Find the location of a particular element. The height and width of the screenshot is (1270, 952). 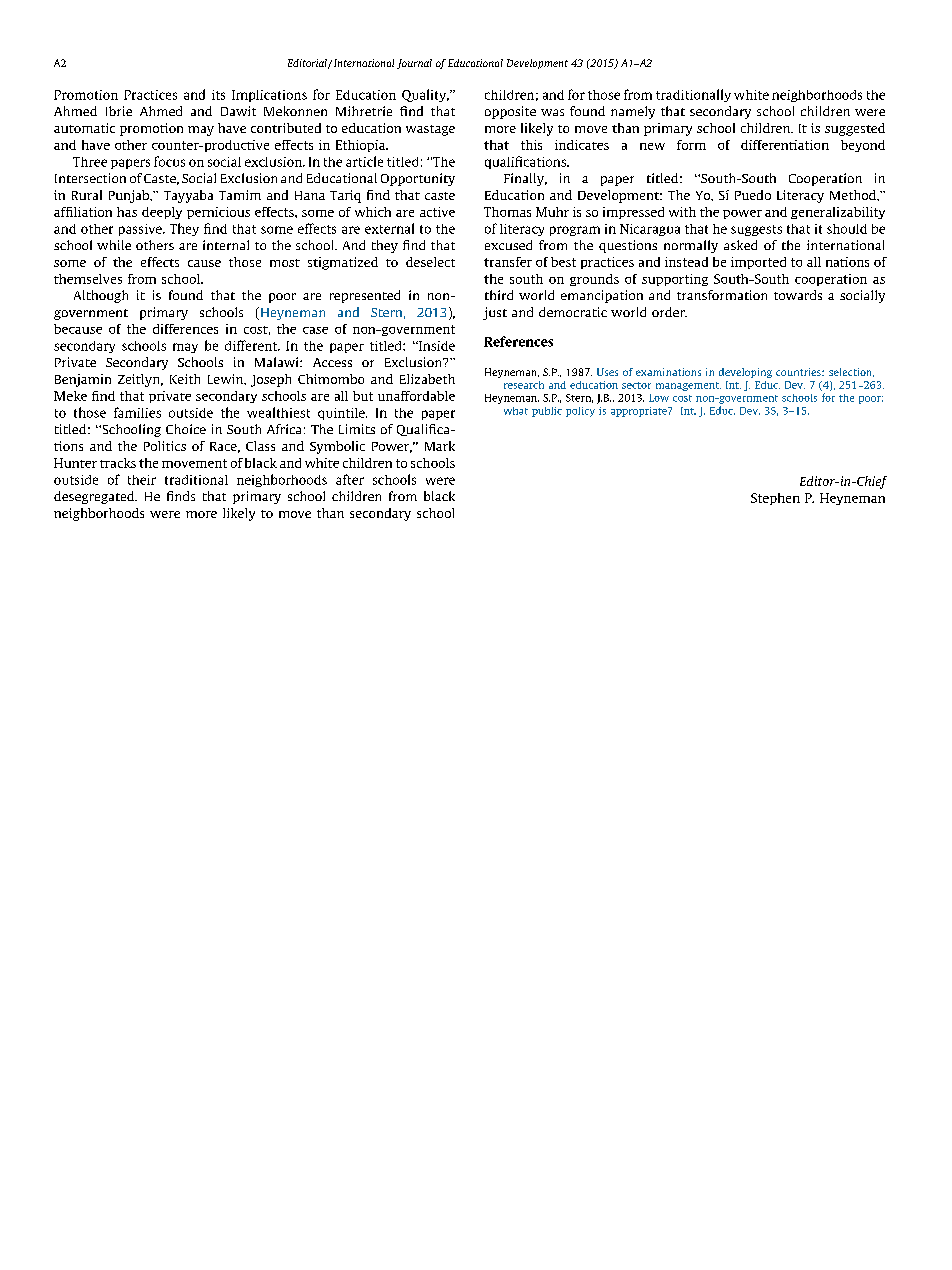

Inside is located at coordinates (436, 346).
